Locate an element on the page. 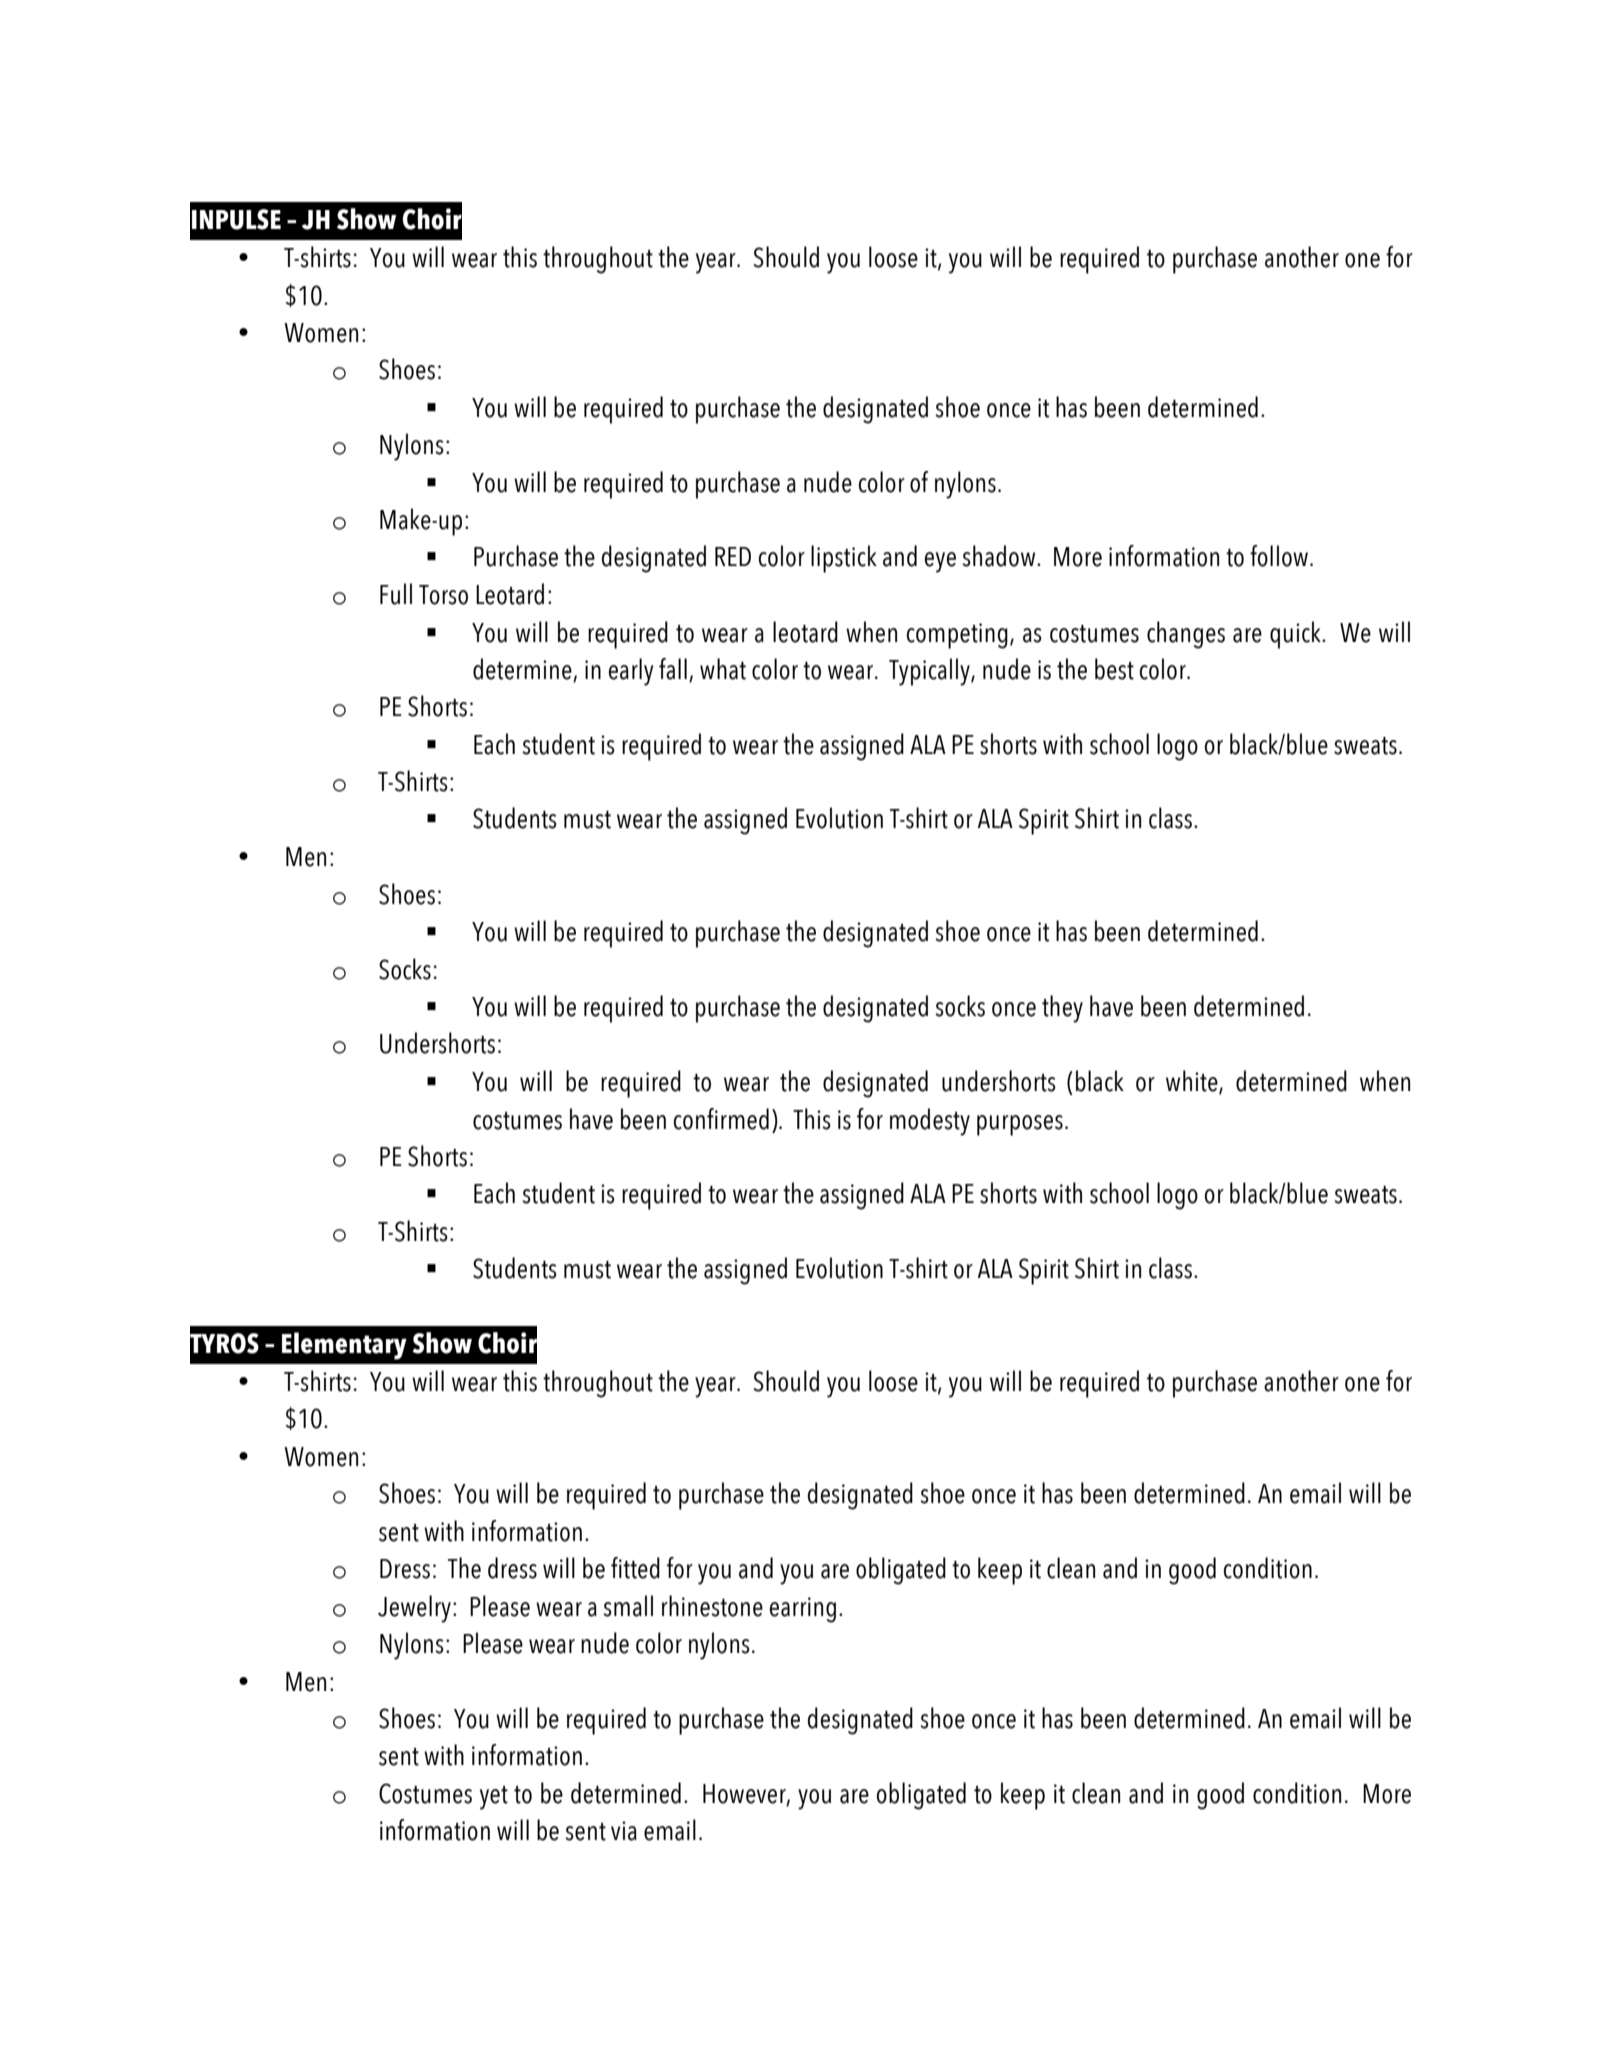  Elementary is located at coordinates (344, 1346).
